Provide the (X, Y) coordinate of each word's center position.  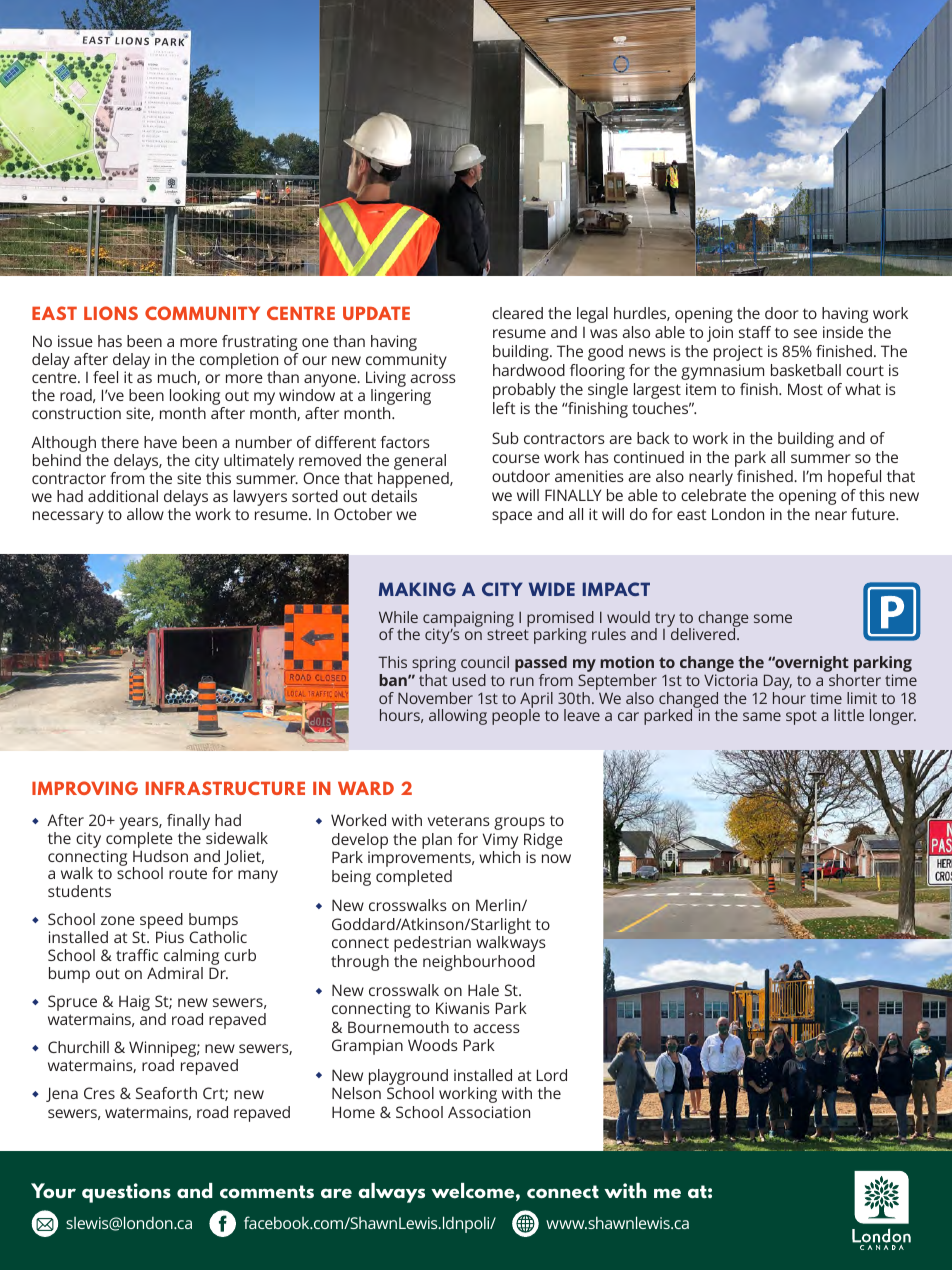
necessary (68, 517)
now (556, 858)
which (499, 857)
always (391, 1193)
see (805, 333)
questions (126, 1193)
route (188, 874)
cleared (517, 313)
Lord (552, 1075)
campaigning (468, 620)
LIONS (111, 313)
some (773, 618)
